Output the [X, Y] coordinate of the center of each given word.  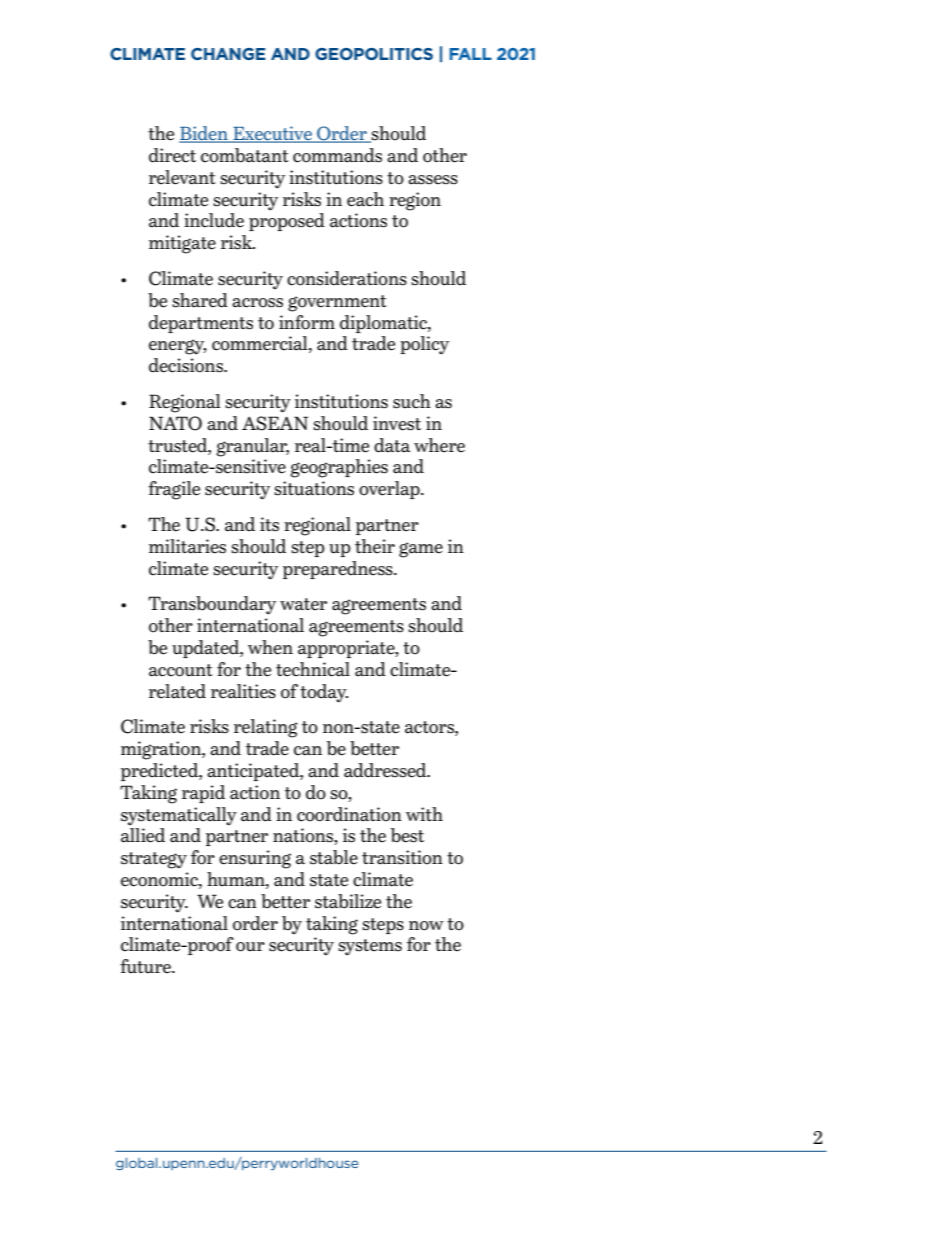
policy [424, 345]
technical [313, 669]
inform [307, 322]
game [421, 550]
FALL [470, 54]
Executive [272, 134]
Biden [204, 134]
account [181, 670]
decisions [187, 365]
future [146, 966]
